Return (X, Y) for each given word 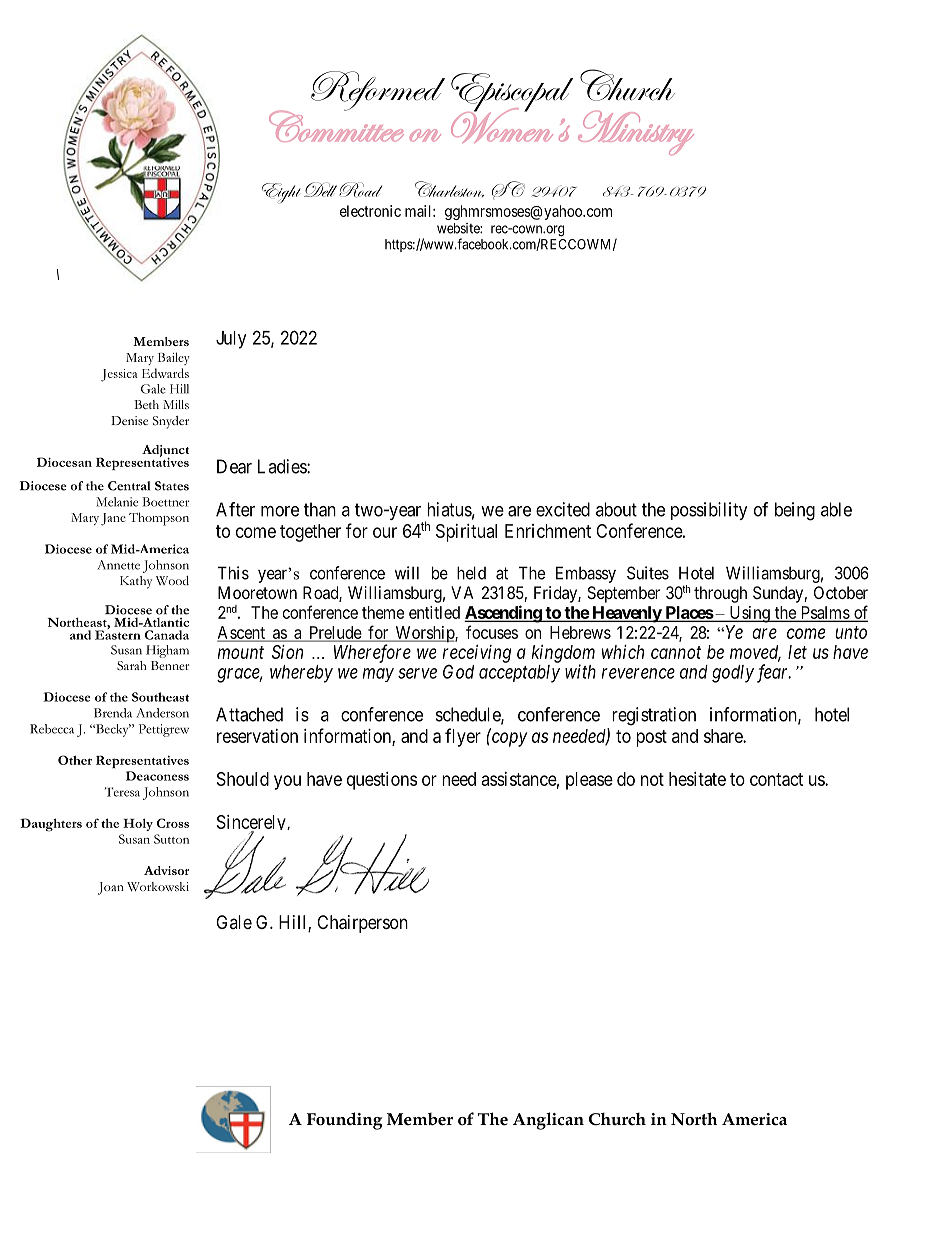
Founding (344, 1121)
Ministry (636, 133)
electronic (370, 211)
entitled (434, 612)
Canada (167, 635)
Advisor (166, 870)
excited (563, 509)
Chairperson (362, 924)
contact (776, 779)
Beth (146, 404)
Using (749, 614)
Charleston (449, 189)
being (795, 511)
